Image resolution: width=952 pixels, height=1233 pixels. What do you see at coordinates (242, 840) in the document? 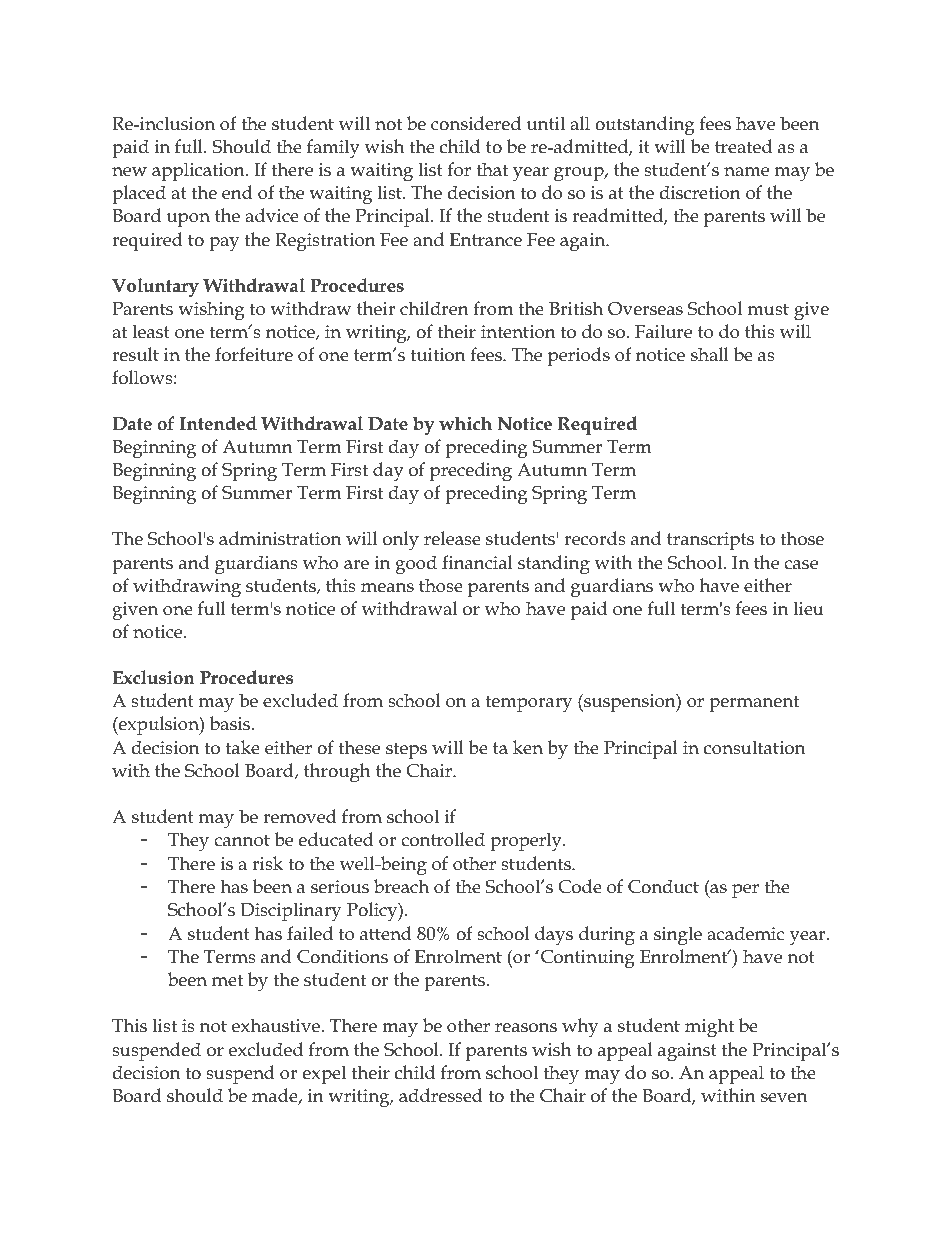
I see `cannot` at bounding box center [242, 840].
